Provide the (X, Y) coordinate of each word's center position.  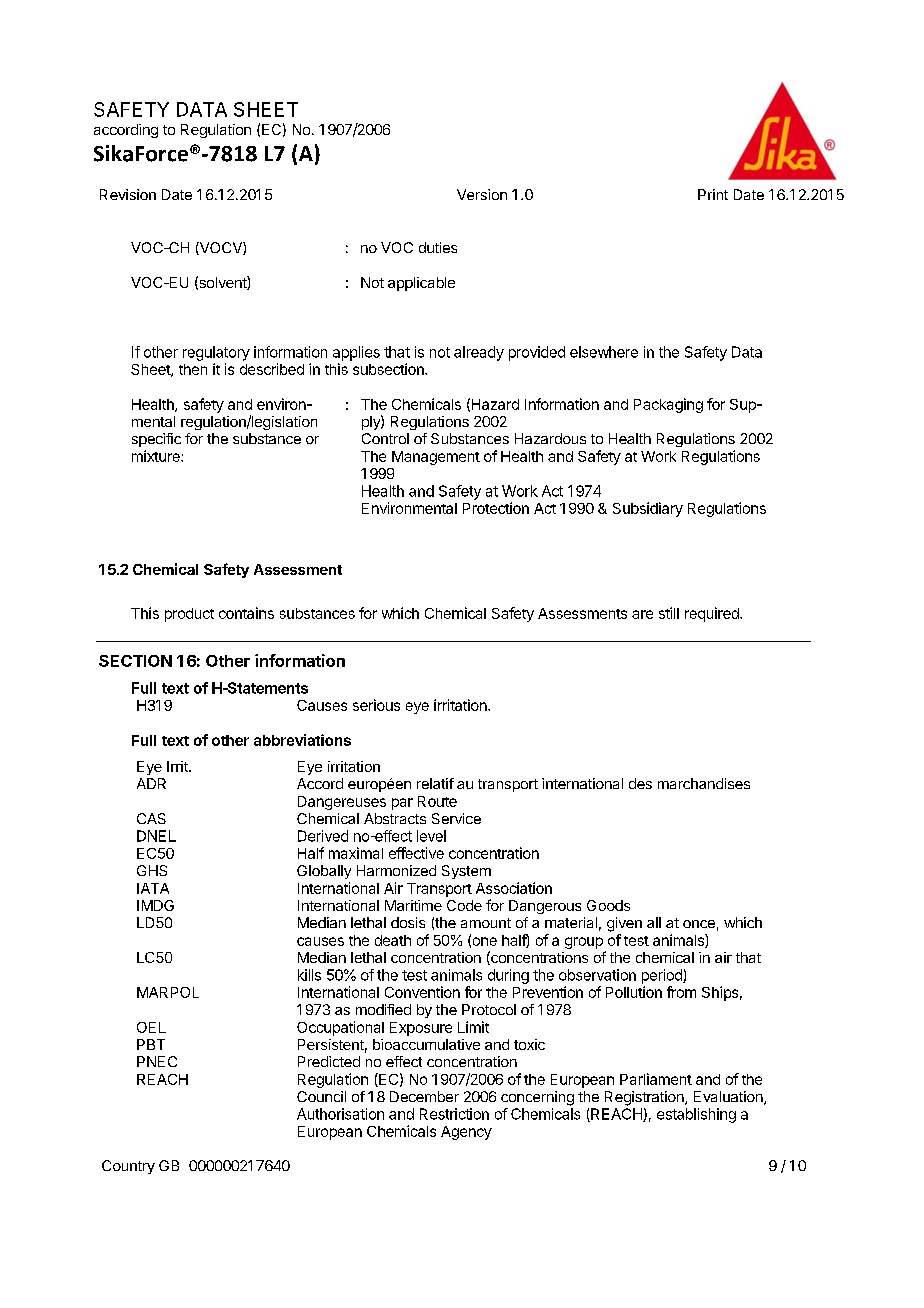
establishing (696, 1115)
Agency (466, 1133)
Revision (128, 194)
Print (713, 194)
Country (128, 1167)
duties (438, 247)
